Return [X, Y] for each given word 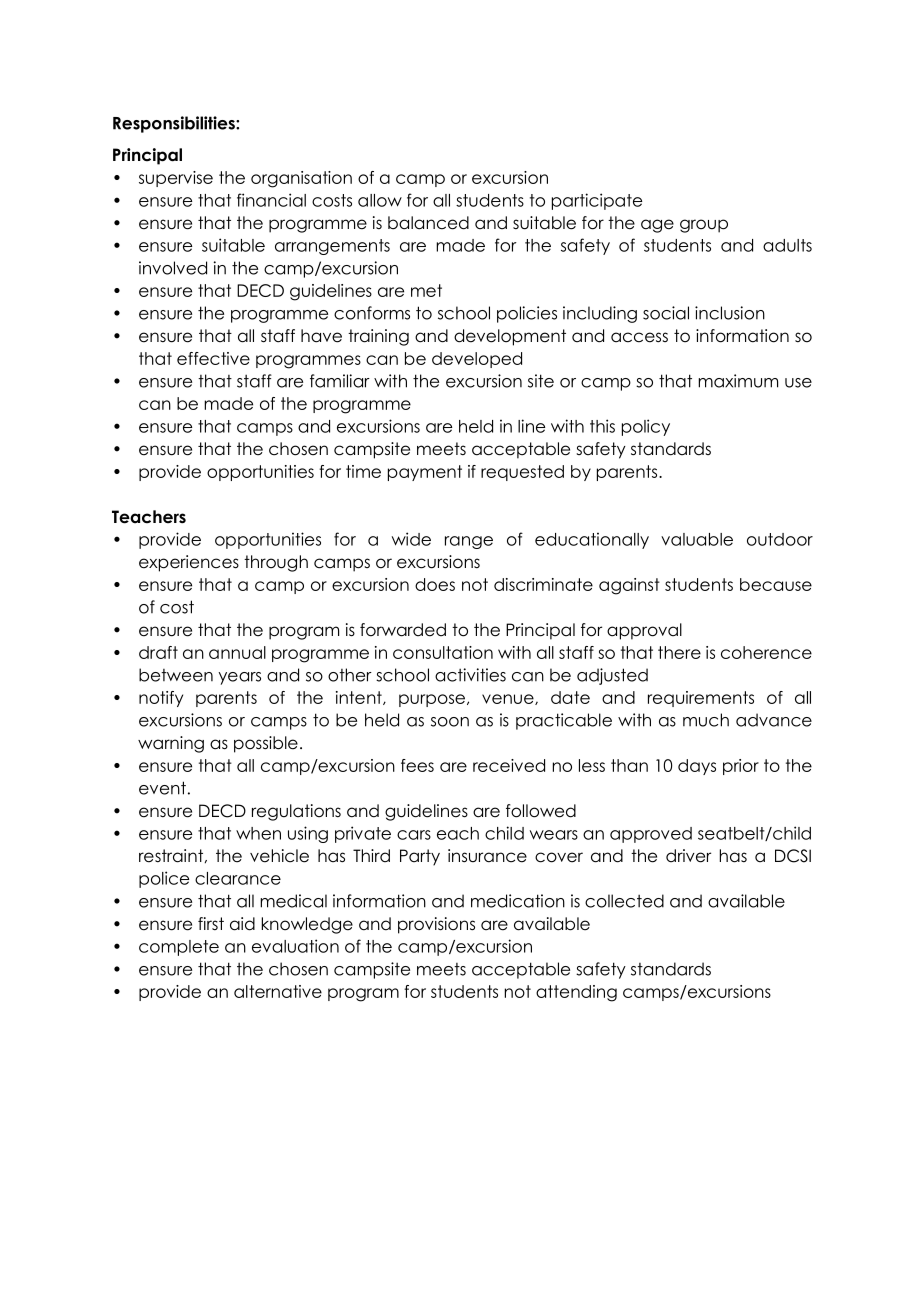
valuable [697, 539]
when [258, 833]
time [363, 471]
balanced [428, 223]
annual [237, 652]
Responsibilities [175, 124]
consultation [443, 652]
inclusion [730, 313]
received [509, 765]
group [704, 226]
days [697, 767]
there [679, 652]
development [510, 337]
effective [213, 358]
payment [425, 473]
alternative [278, 991]
